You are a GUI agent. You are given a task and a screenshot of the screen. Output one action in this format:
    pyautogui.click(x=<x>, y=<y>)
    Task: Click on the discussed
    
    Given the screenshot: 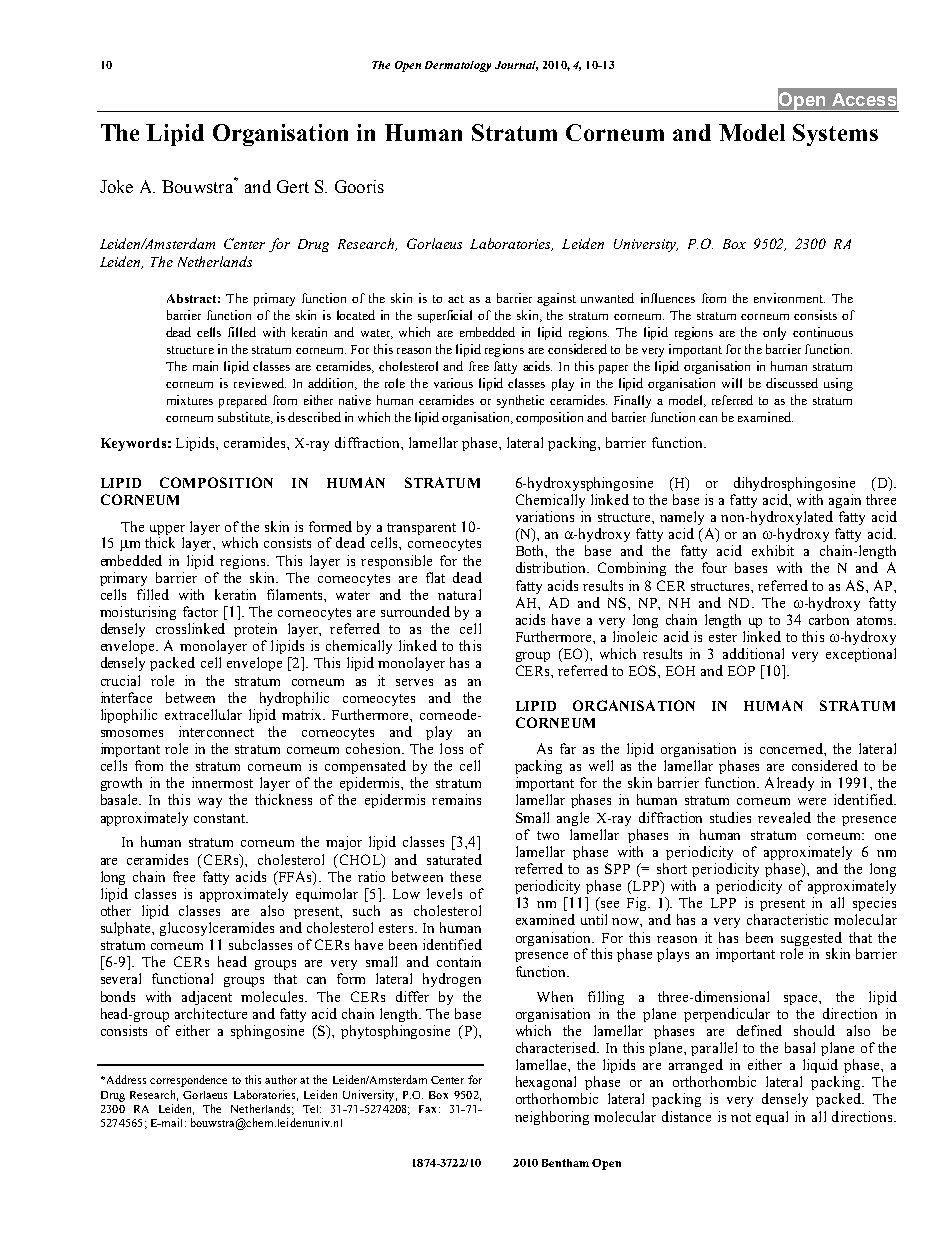 What is the action you would take?
    pyautogui.click(x=792, y=383)
